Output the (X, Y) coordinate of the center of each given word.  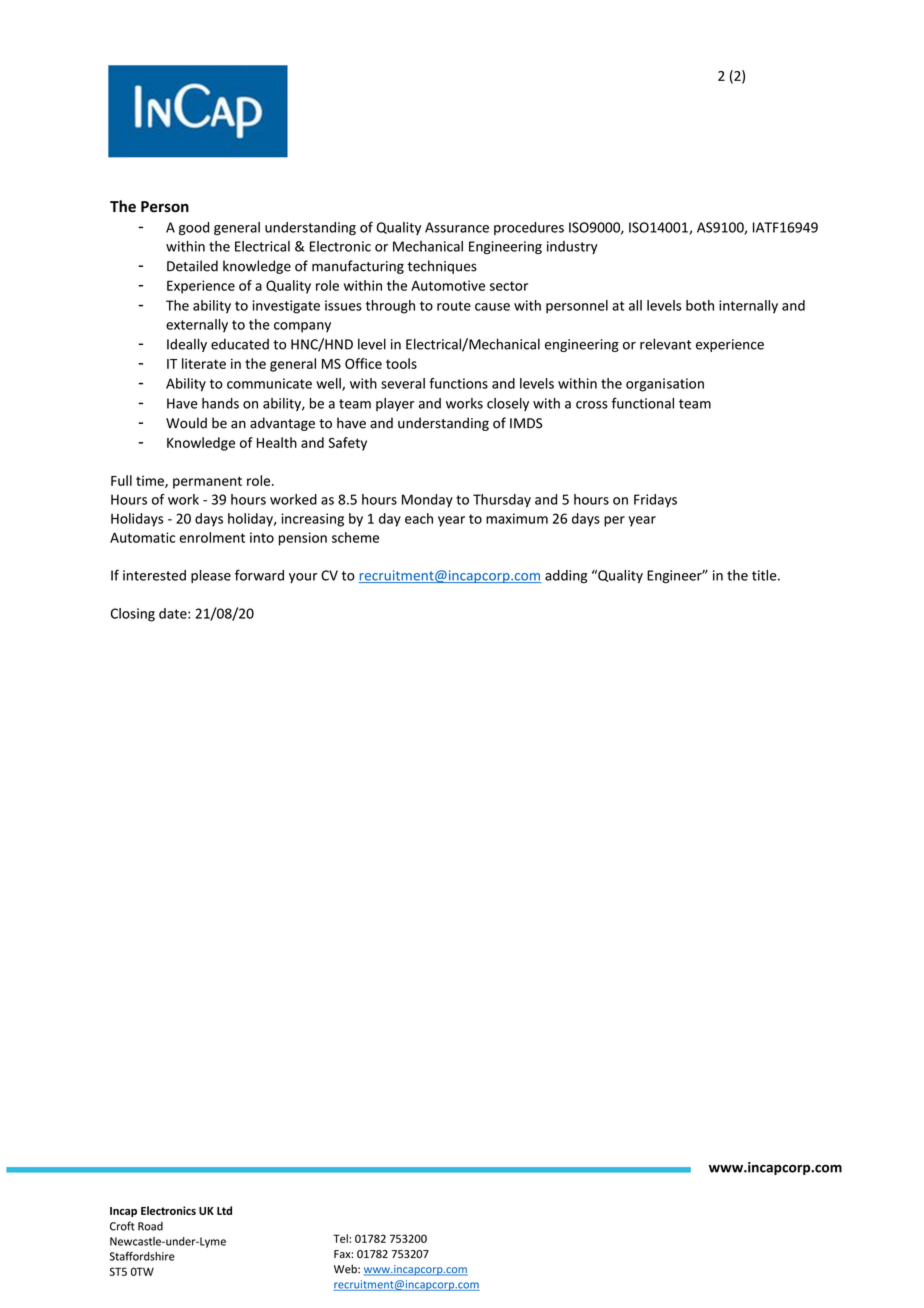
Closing (133, 615)
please (211, 576)
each (419, 518)
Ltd (224, 1210)
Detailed (192, 266)
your (303, 578)
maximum (517, 518)
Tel (341, 1238)
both (700, 305)
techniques (442, 267)
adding (566, 577)
